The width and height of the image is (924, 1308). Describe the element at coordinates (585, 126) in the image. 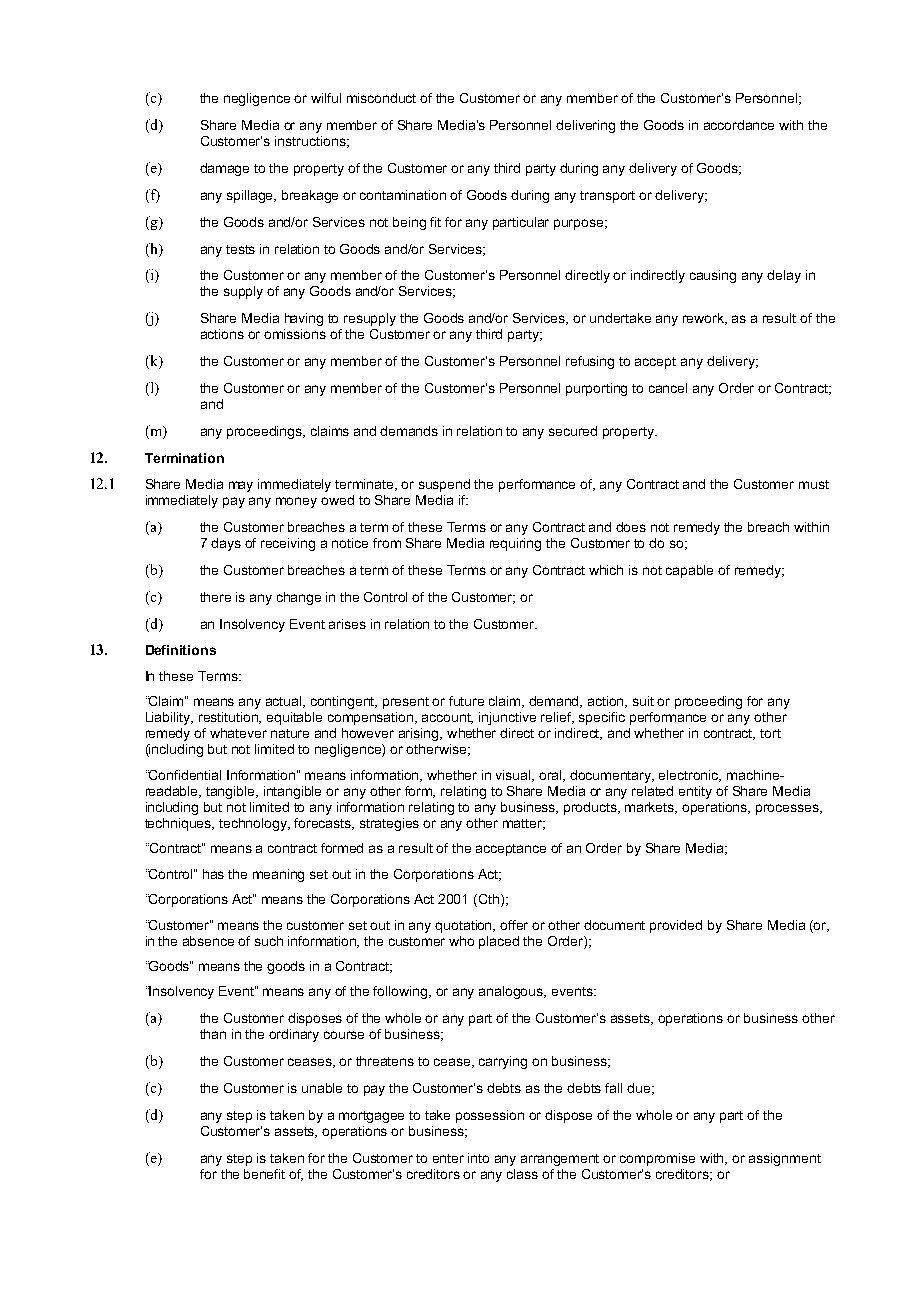

I see `delivering` at that location.
